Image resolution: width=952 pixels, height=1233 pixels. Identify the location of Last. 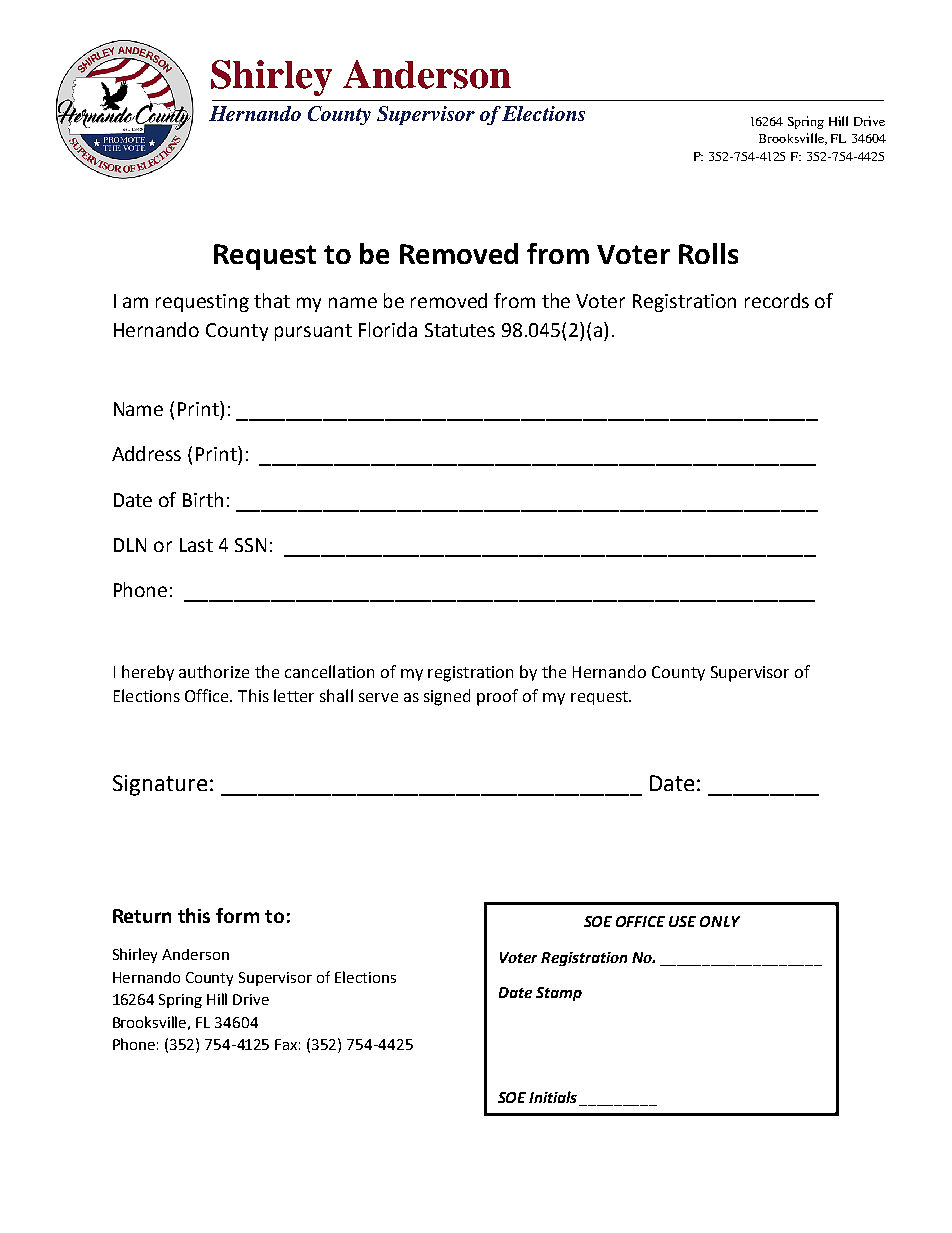
(196, 545).
